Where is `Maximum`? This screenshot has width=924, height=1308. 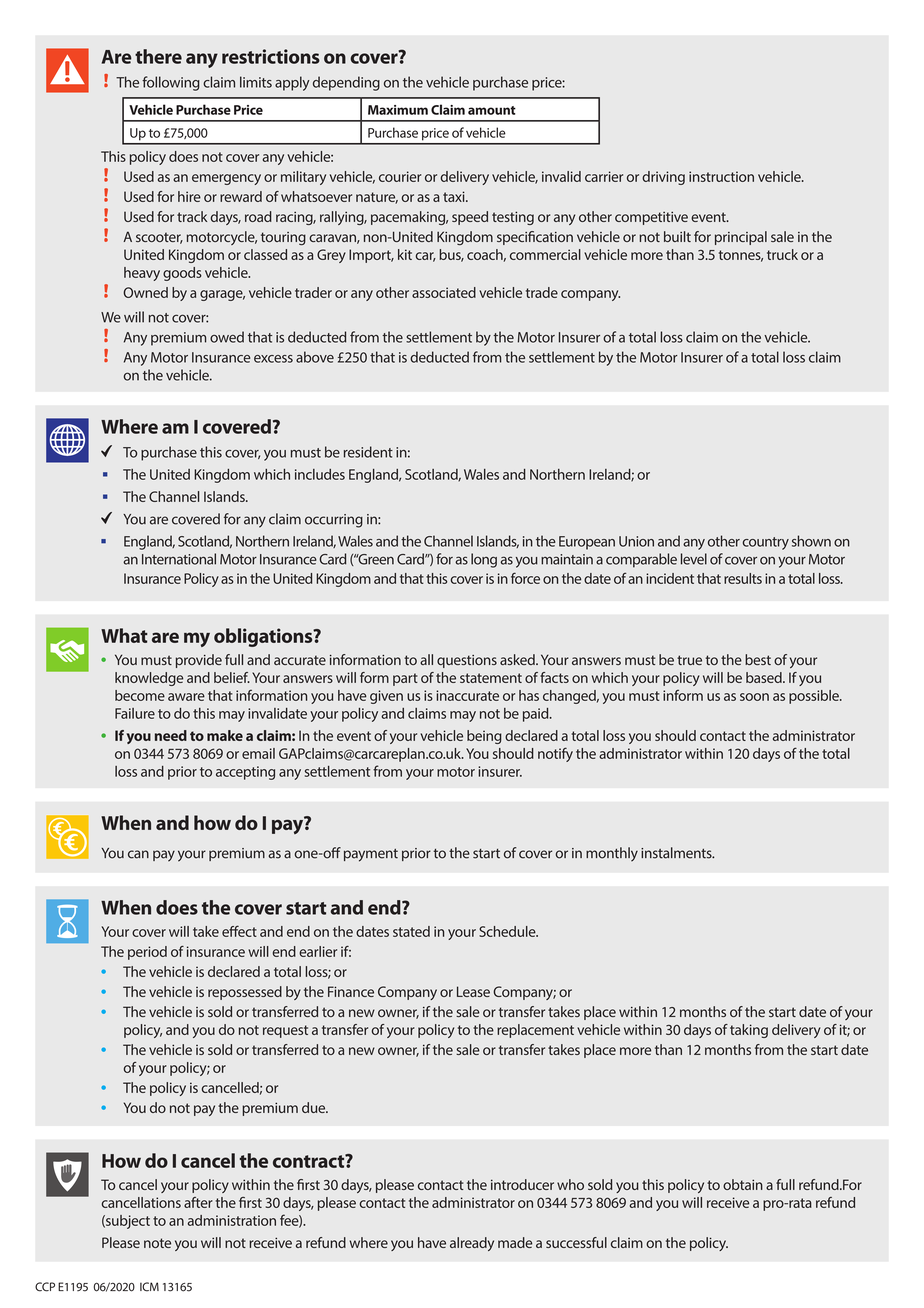
Maximum is located at coordinates (398, 110).
